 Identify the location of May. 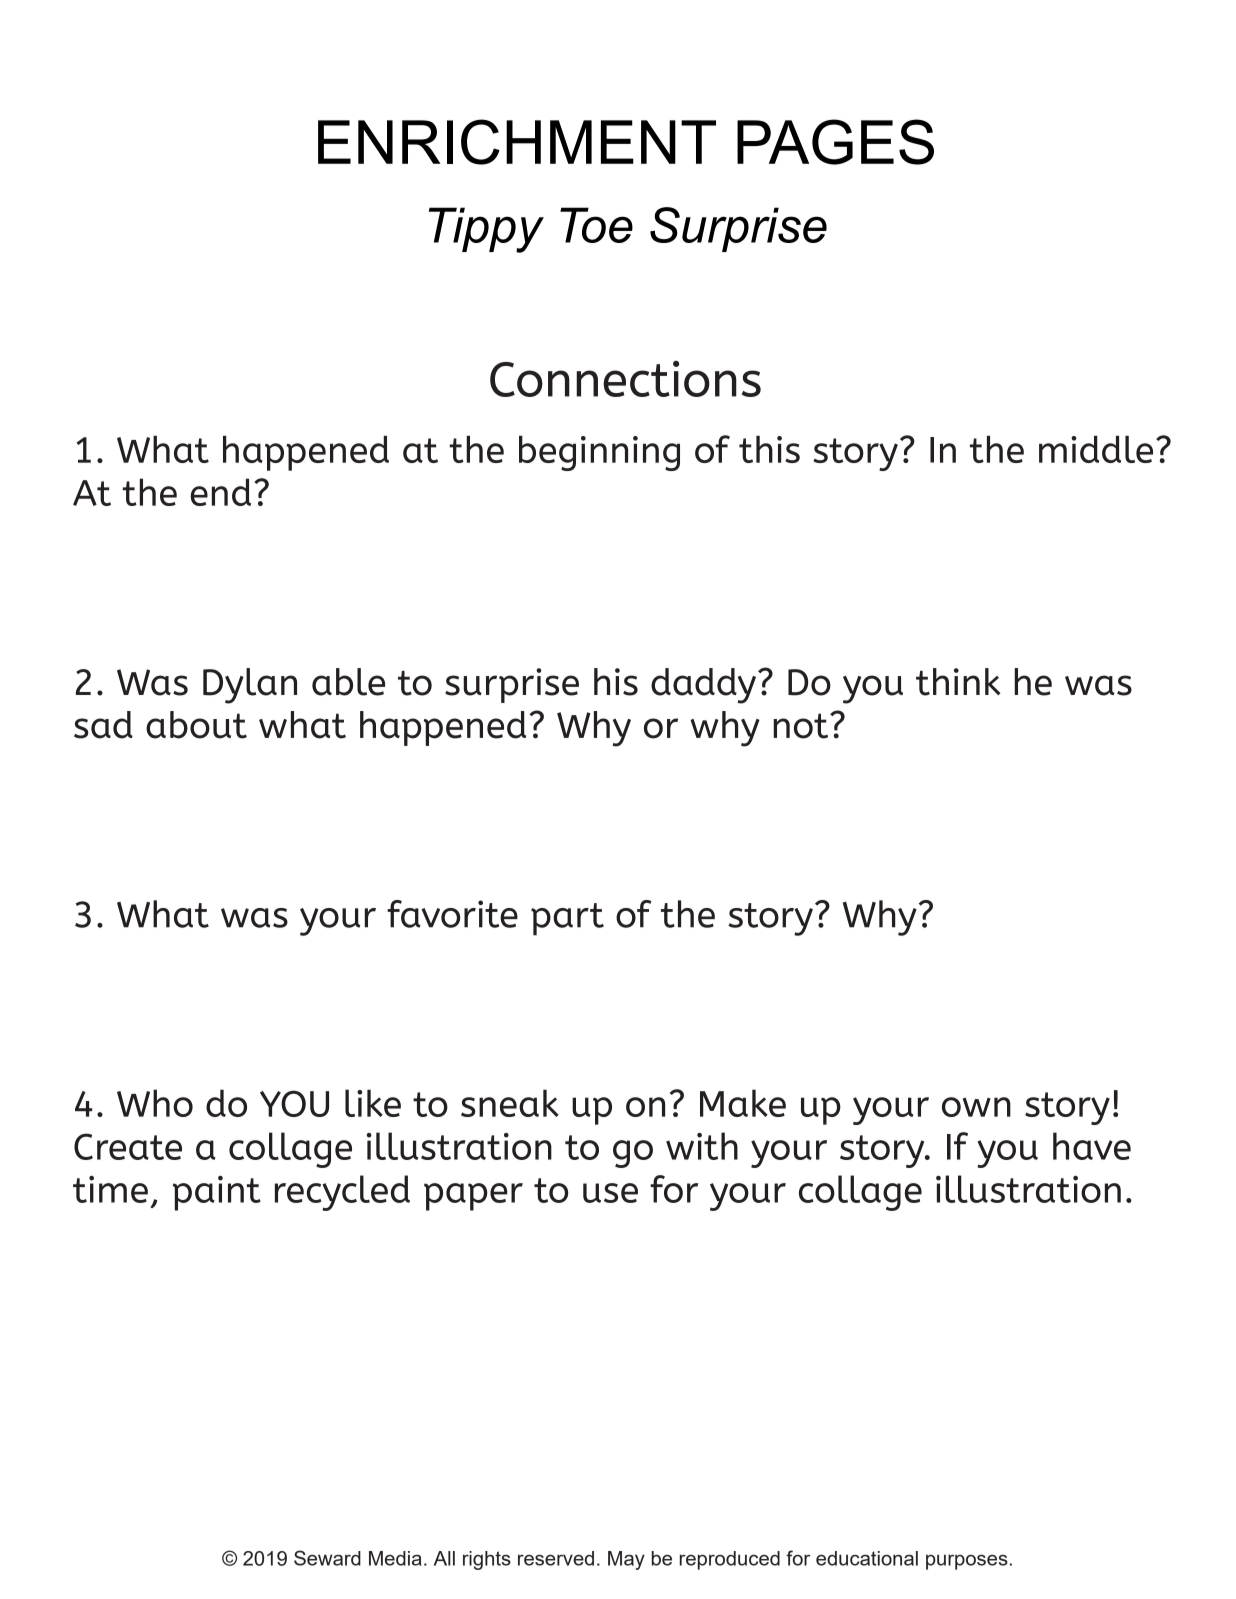
(626, 1560).
